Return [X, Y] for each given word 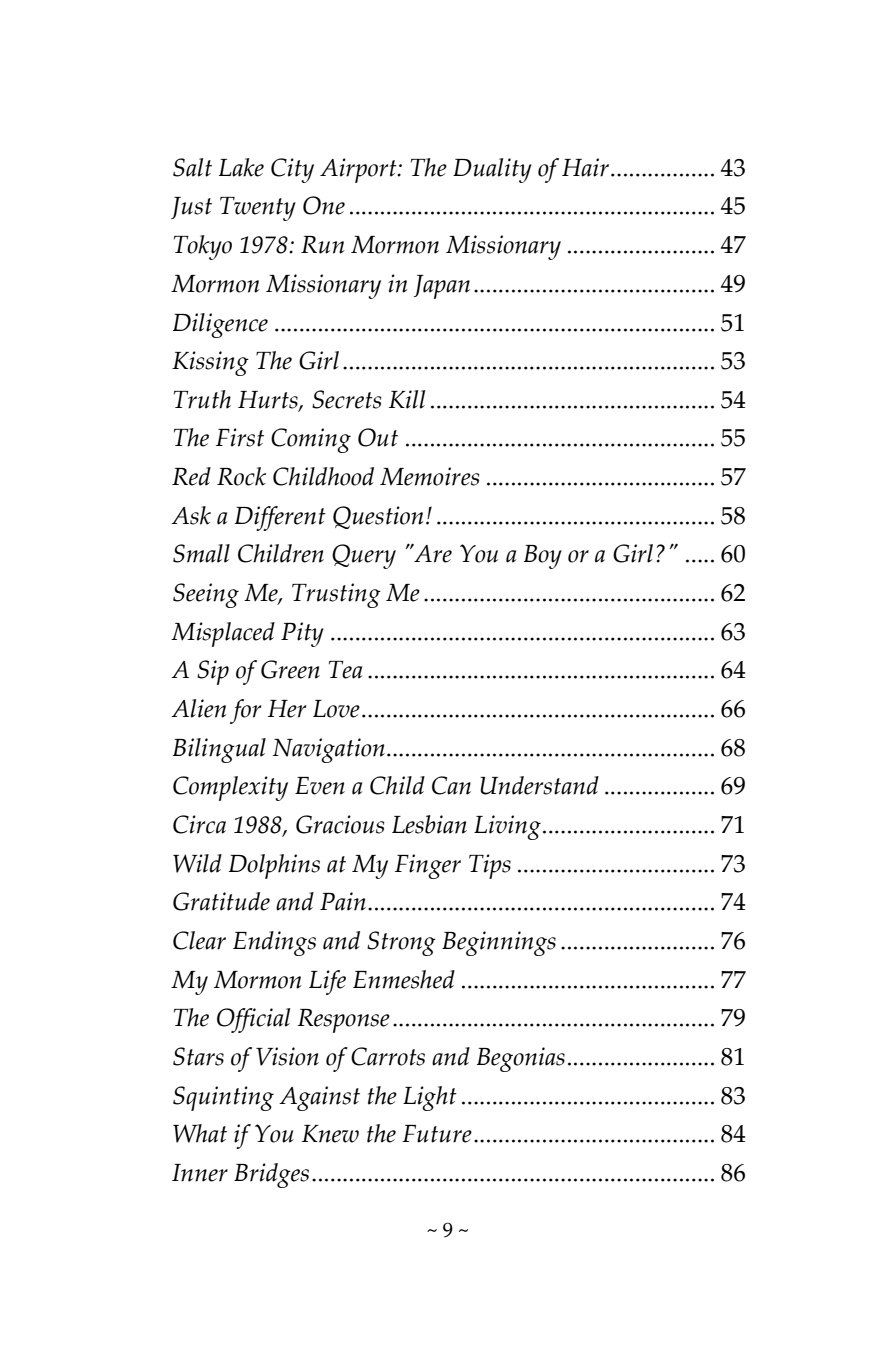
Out [378, 437]
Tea [345, 670]
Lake [241, 167]
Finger [428, 866]
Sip [213, 672]
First [240, 437]
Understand [539, 785]
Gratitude [221, 901]
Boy [543, 557]
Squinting [223, 1098]
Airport [359, 170]
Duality [492, 170]
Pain [343, 901]
